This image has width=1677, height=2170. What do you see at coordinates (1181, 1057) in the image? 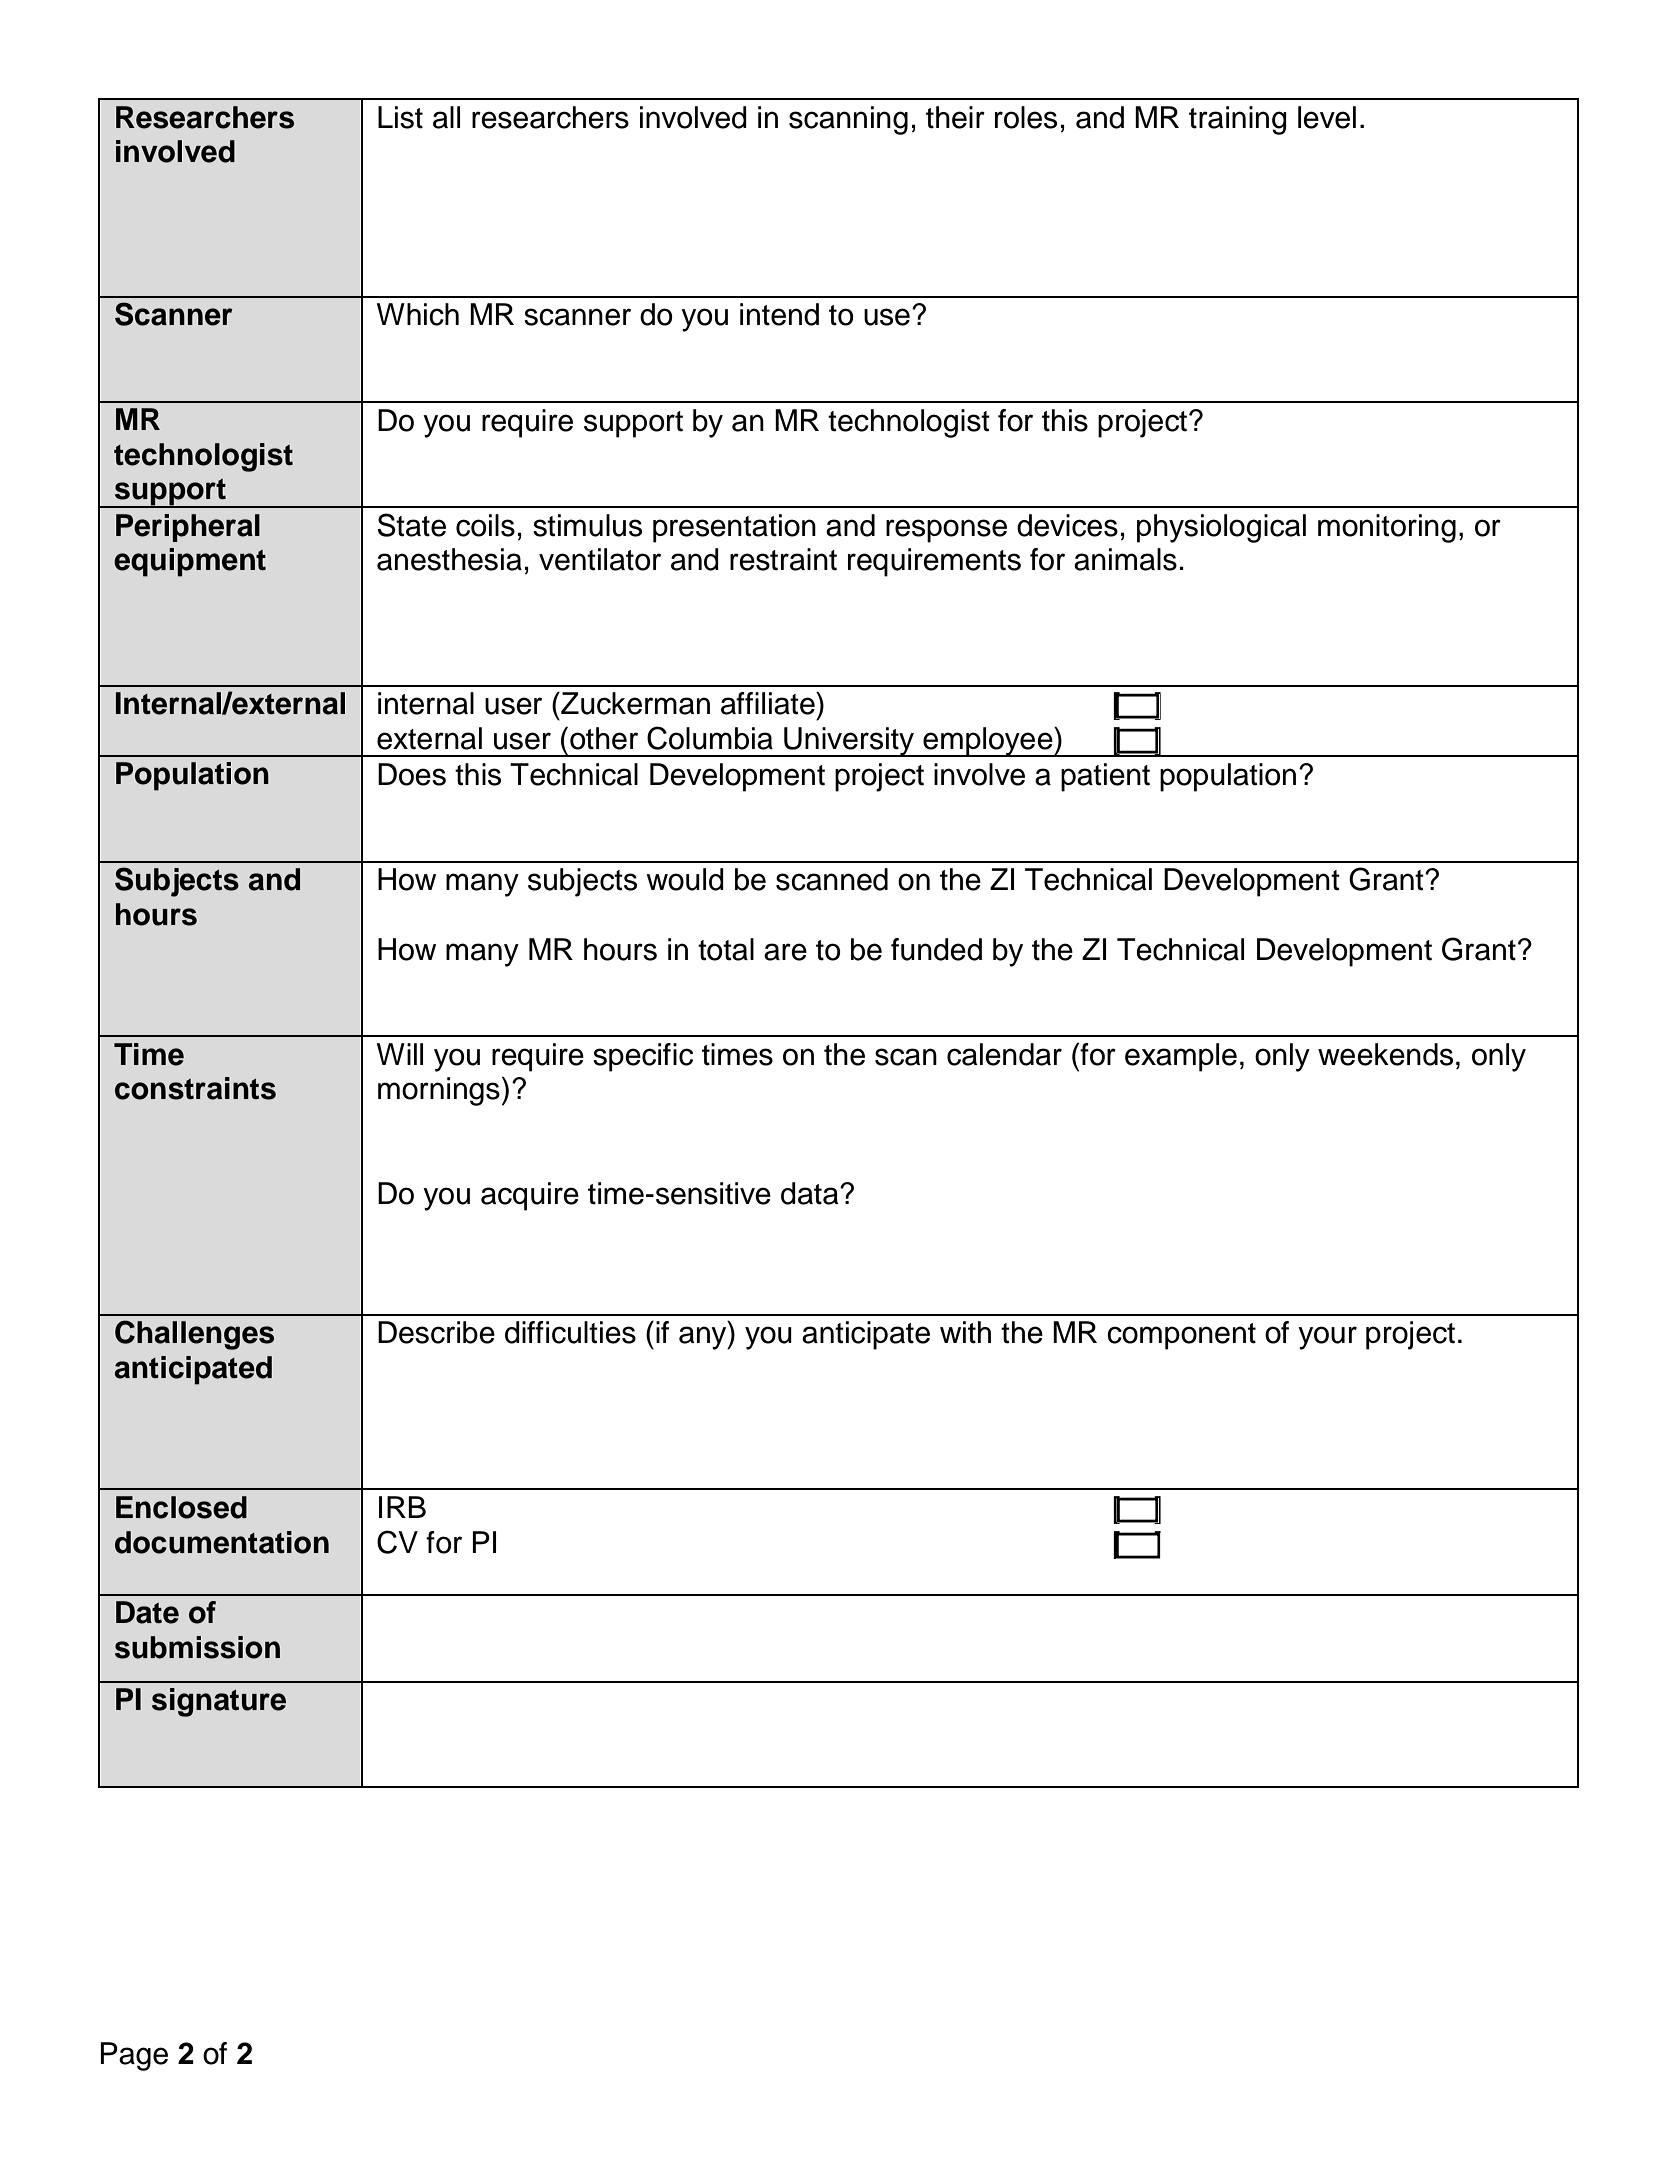
I see `example` at bounding box center [1181, 1057].
